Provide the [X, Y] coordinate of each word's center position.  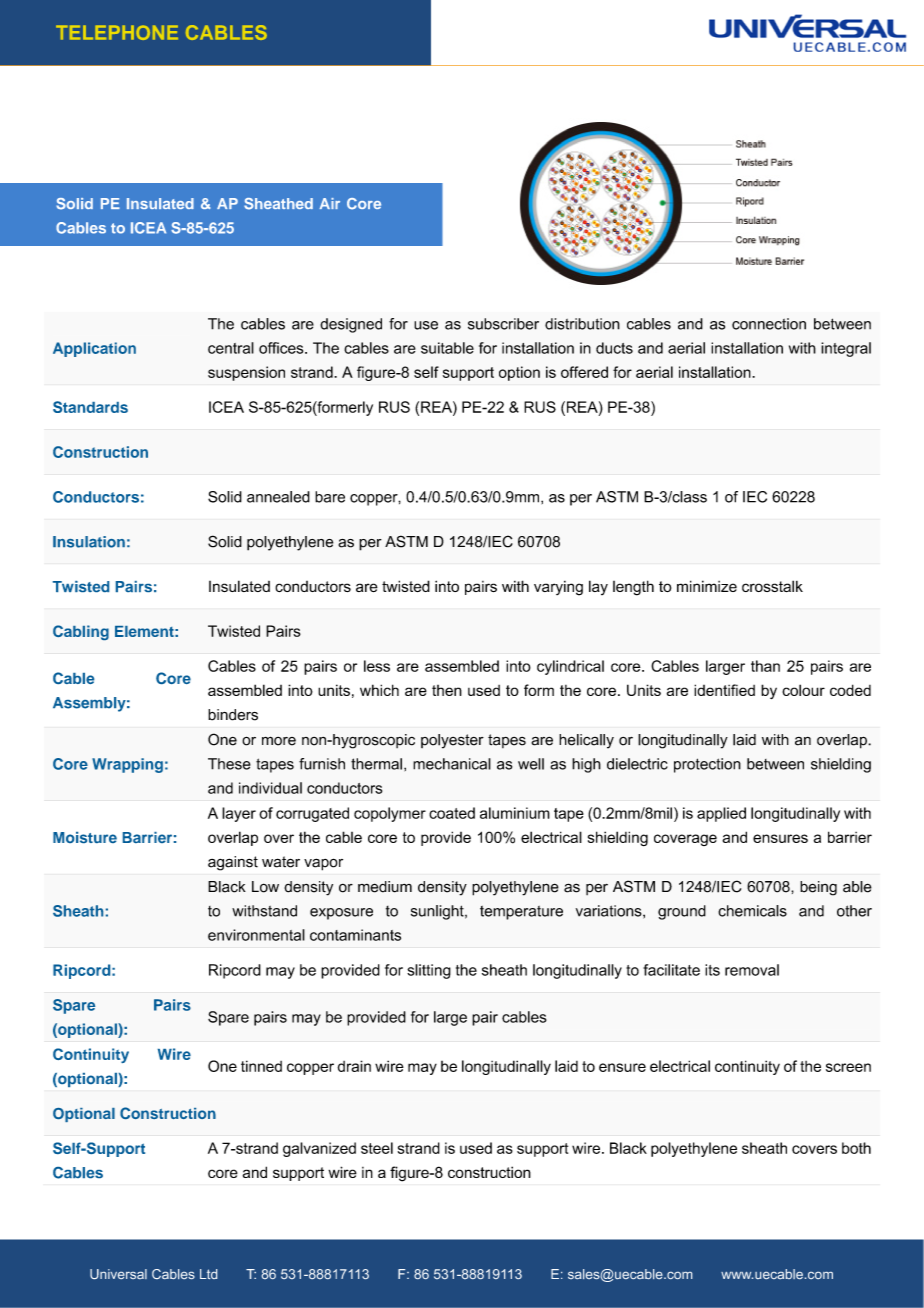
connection [769, 324]
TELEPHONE [117, 32]
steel [377, 1148]
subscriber [503, 324]
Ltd [208, 1274]
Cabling [81, 632]
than [765, 666]
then [447, 690]
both [856, 1148]
